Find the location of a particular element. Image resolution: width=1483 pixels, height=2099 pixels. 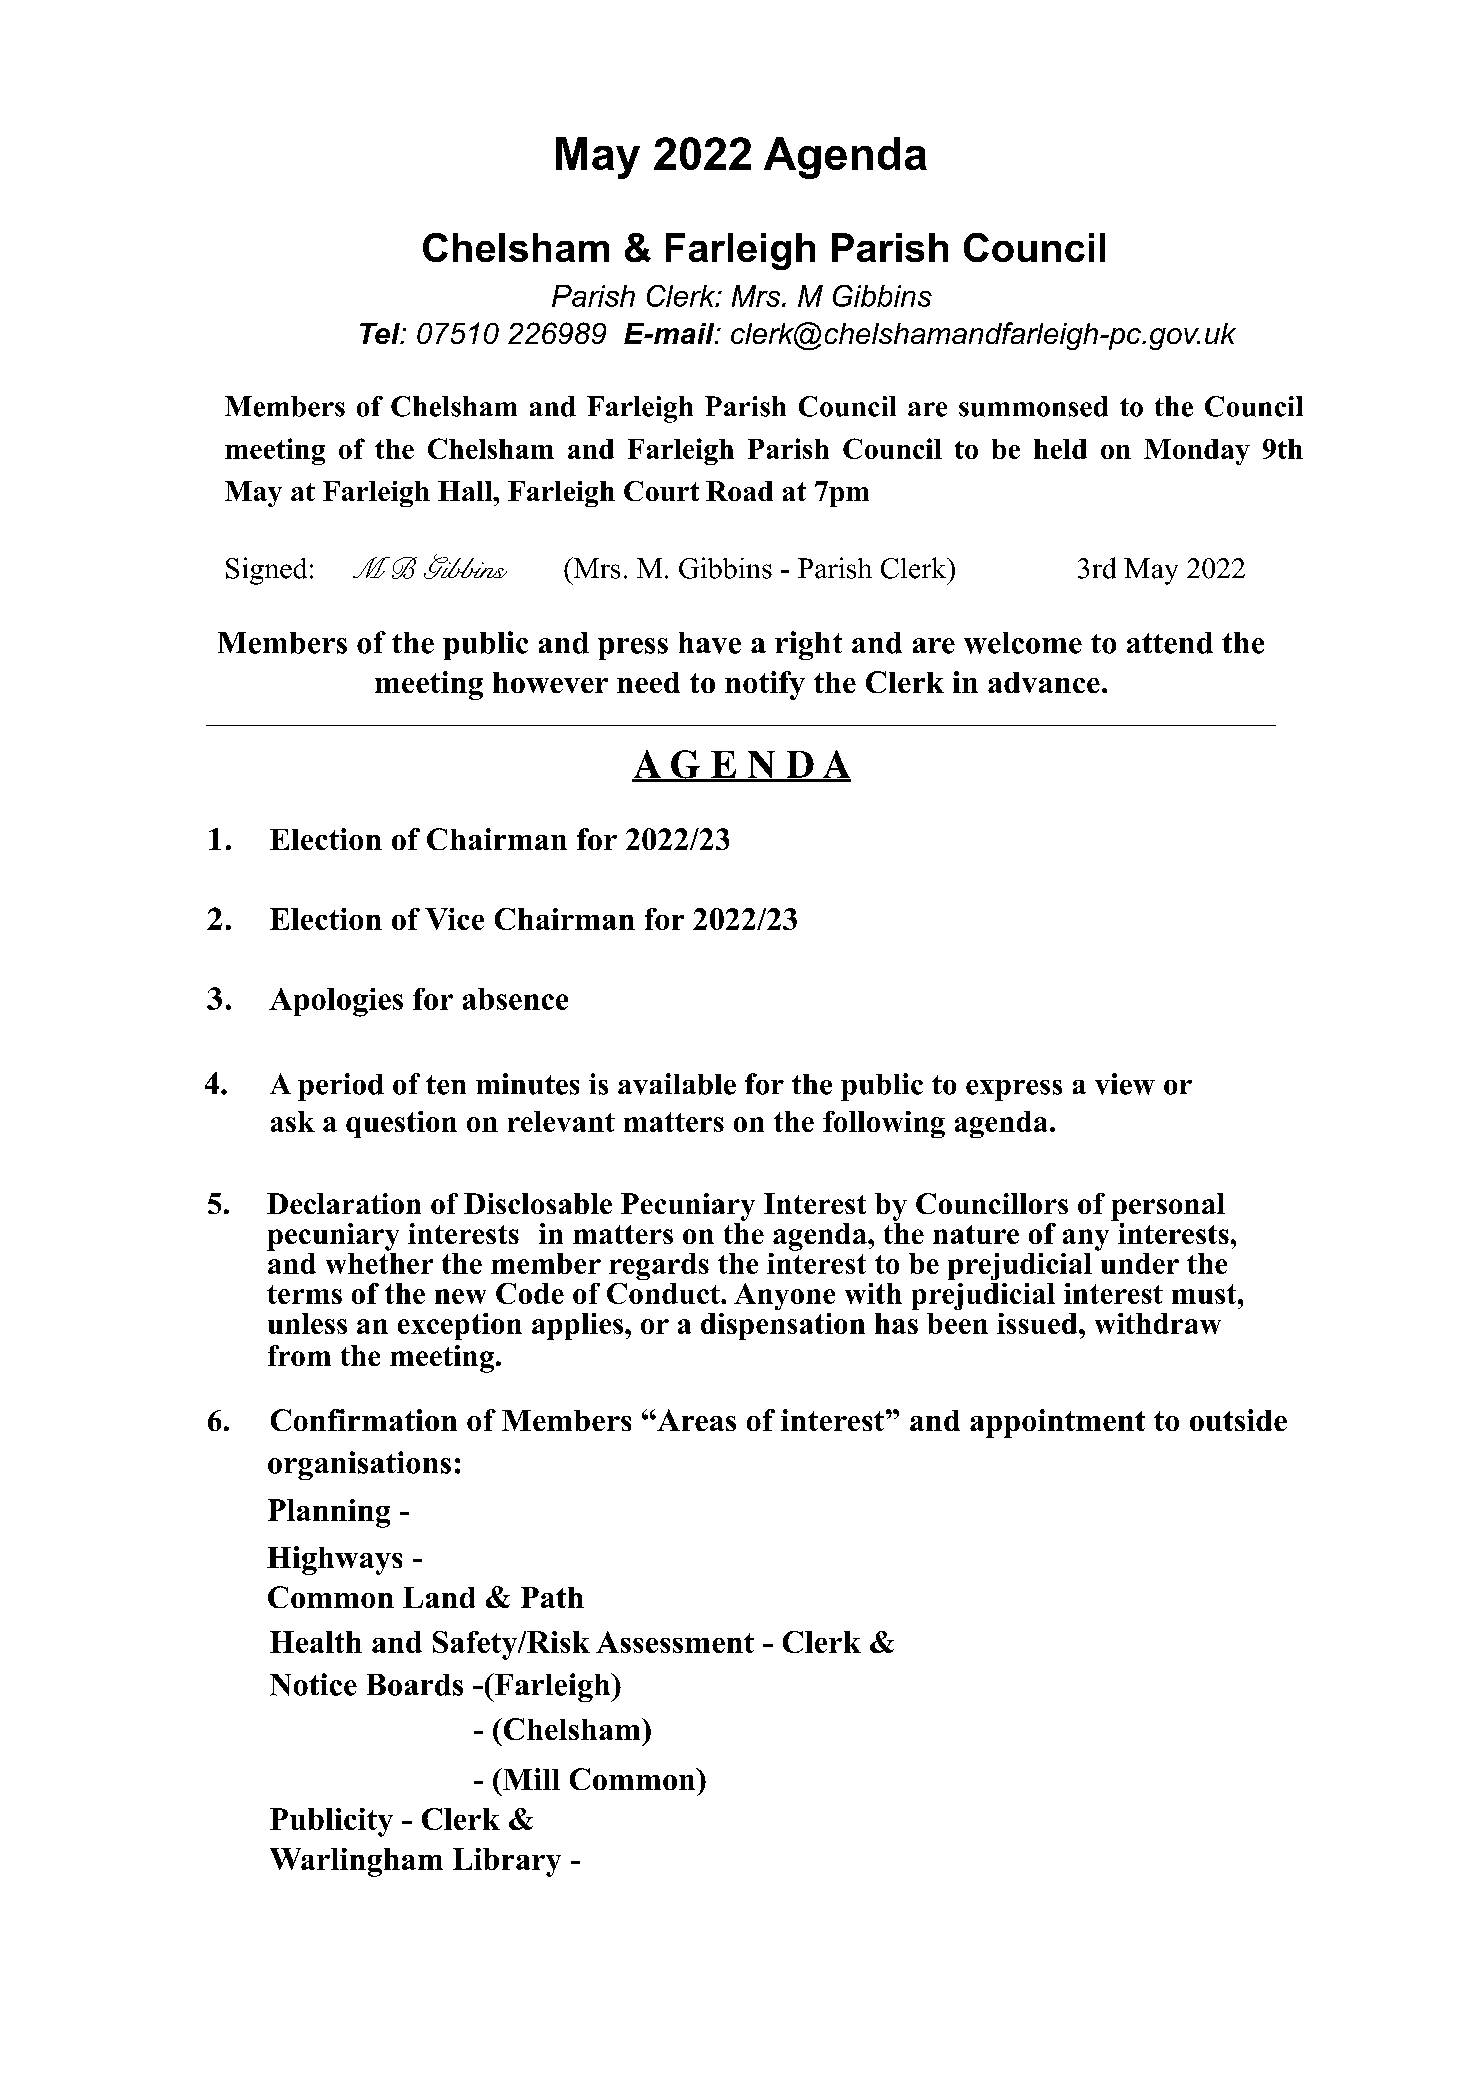

Road is located at coordinates (739, 491).
